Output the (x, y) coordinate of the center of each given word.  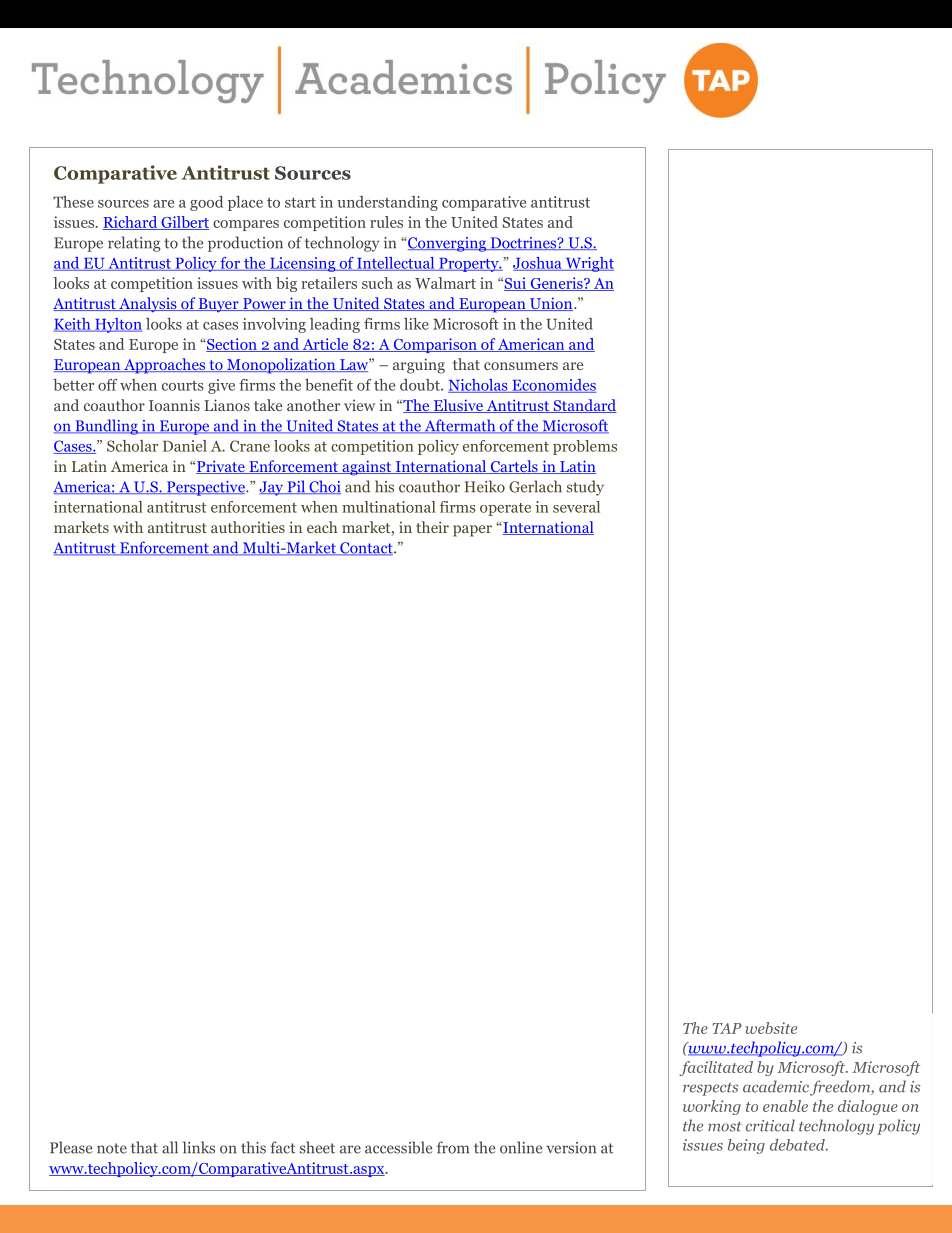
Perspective (205, 488)
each (322, 527)
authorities (248, 527)
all (170, 1147)
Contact (366, 549)
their (432, 527)
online (521, 1147)
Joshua (538, 264)
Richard (131, 223)
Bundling (106, 427)
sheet (317, 1147)
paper (472, 531)
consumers (521, 366)
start (300, 203)
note (112, 1148)
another (313, 405)
